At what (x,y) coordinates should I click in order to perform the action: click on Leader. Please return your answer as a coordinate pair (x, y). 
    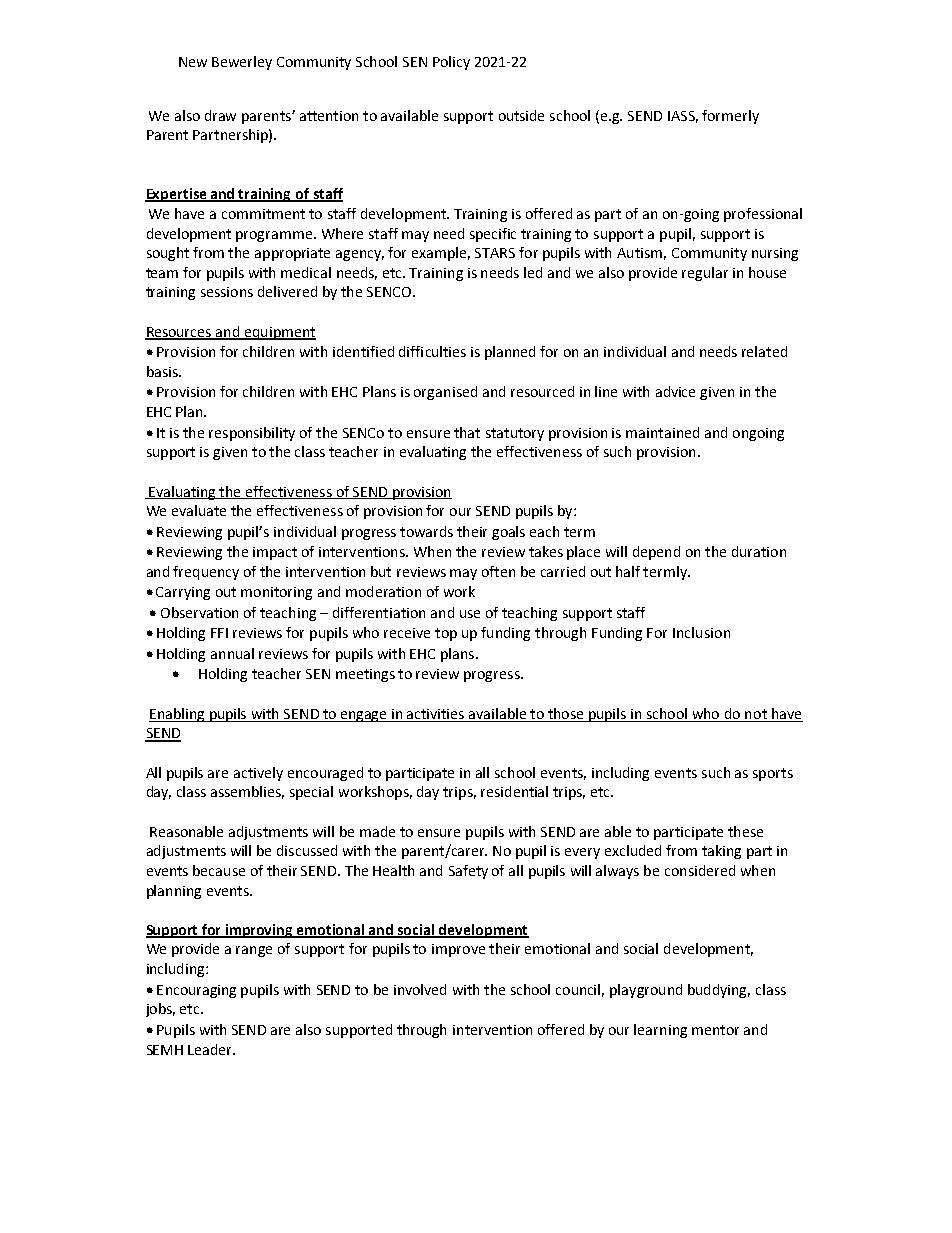
    Looking at the image, I should click on (211, 1049).
